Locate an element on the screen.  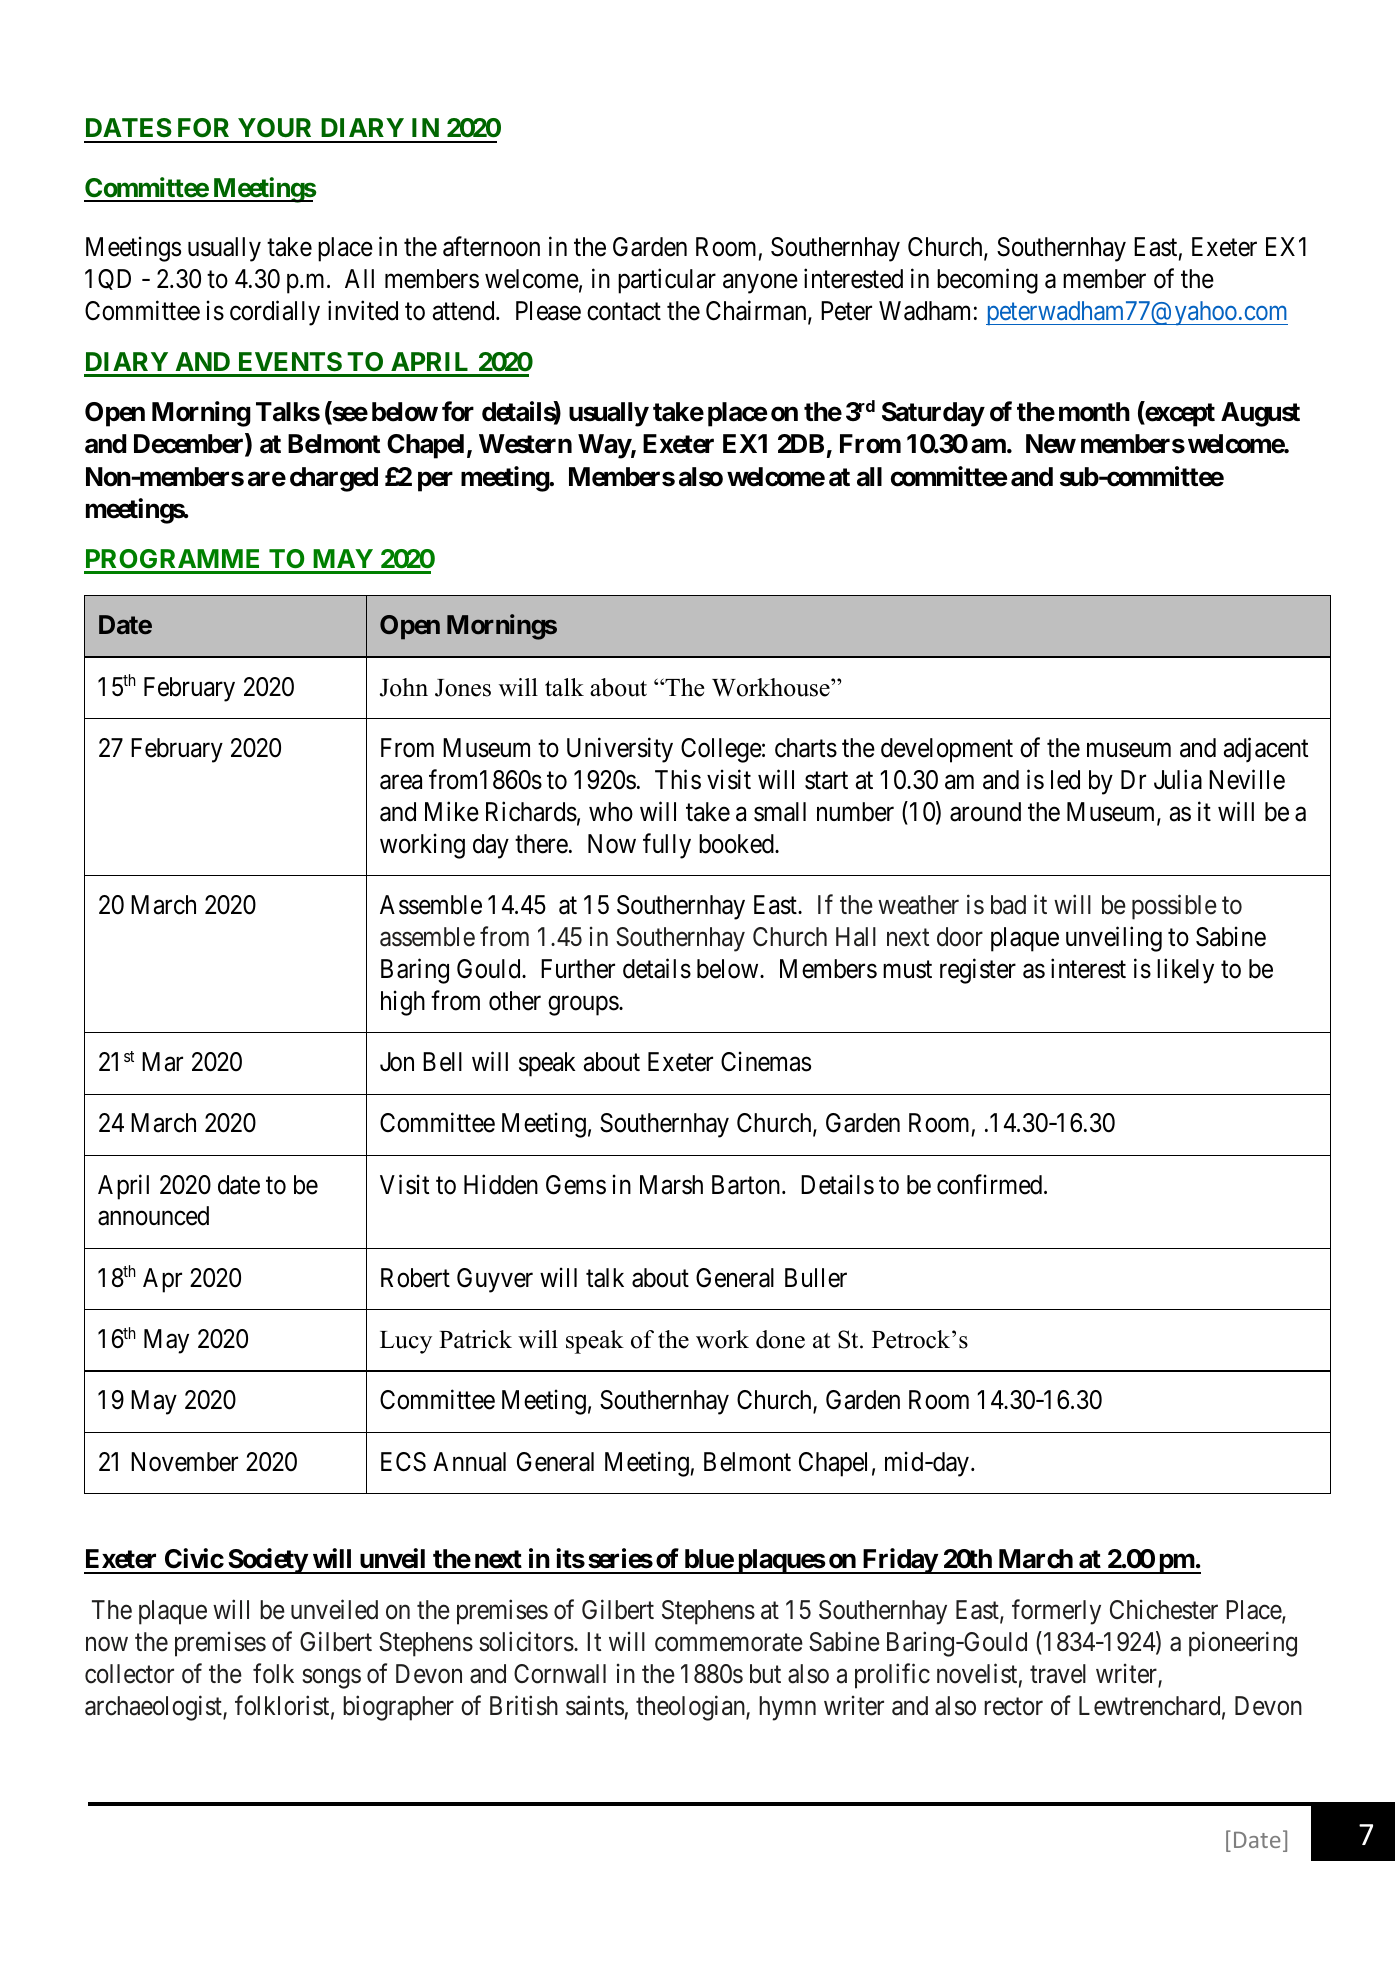
announced is located at coordinates (153, 1216).
